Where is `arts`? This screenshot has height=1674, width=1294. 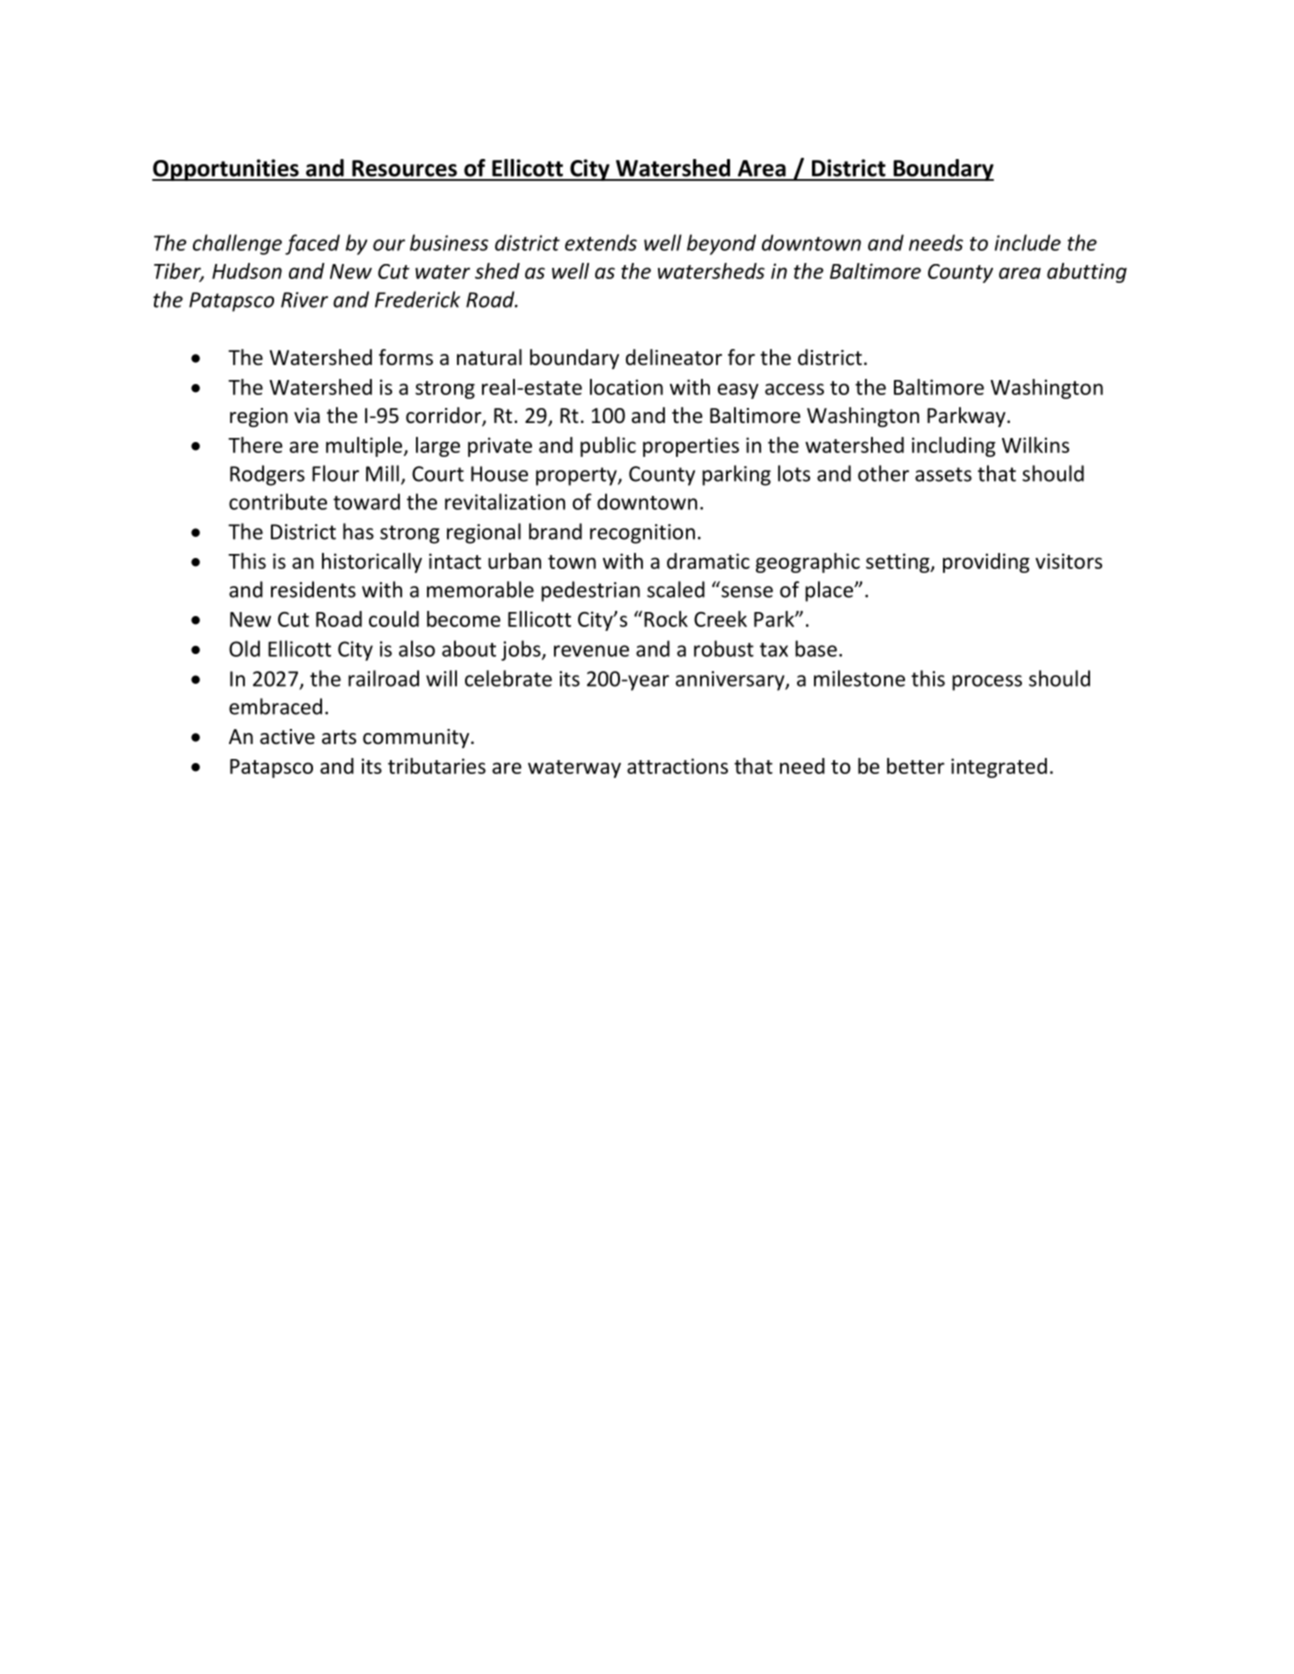
arts is located at coordinates (339, 737).
